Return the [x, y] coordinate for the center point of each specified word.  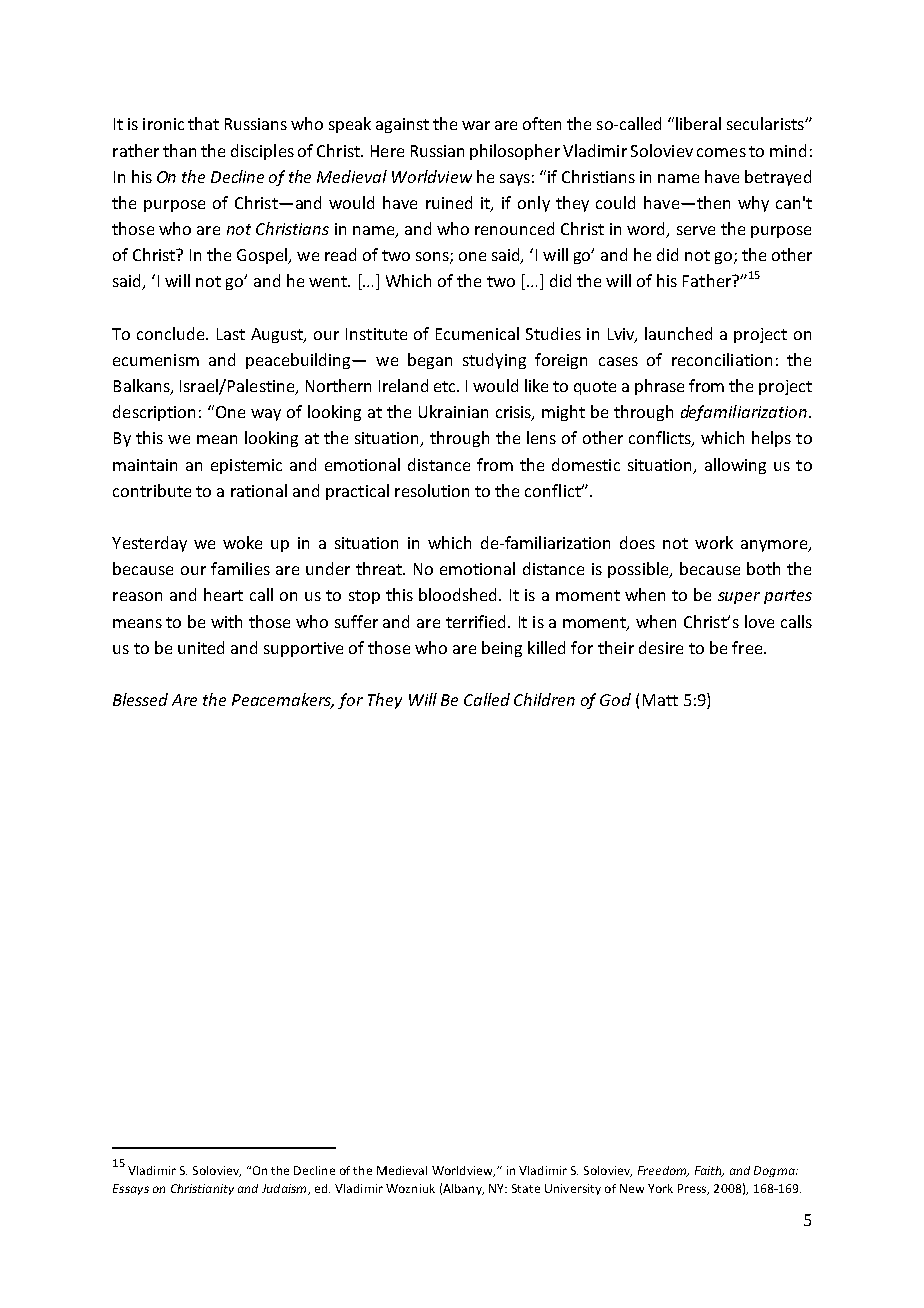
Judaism [285, 1189]
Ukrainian [453, 411]
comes [721, 152]
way [266, 415]
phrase [659, 387]
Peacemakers [283, 701]
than [179, 150]
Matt [660, 700]
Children [544, 699]
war [476, 125]
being [502, 649]
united [201, 647]
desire [661, 647]
